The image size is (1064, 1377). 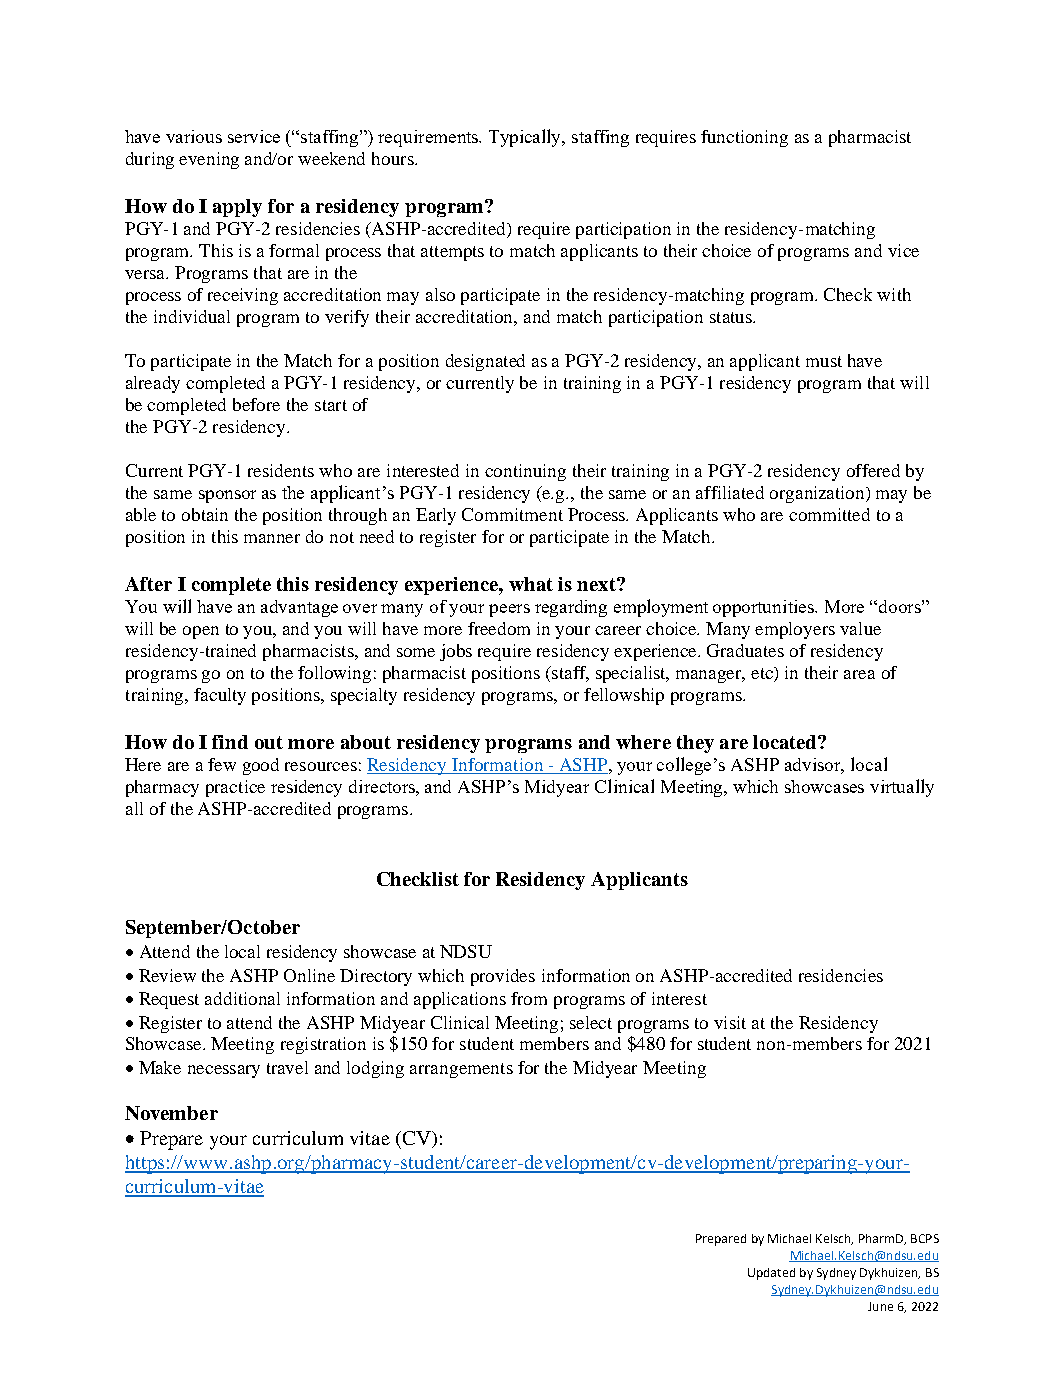 What do you see at coordinates (209, 160) in the screenshot?
I see `evening` at bounding box center [209, 160].
